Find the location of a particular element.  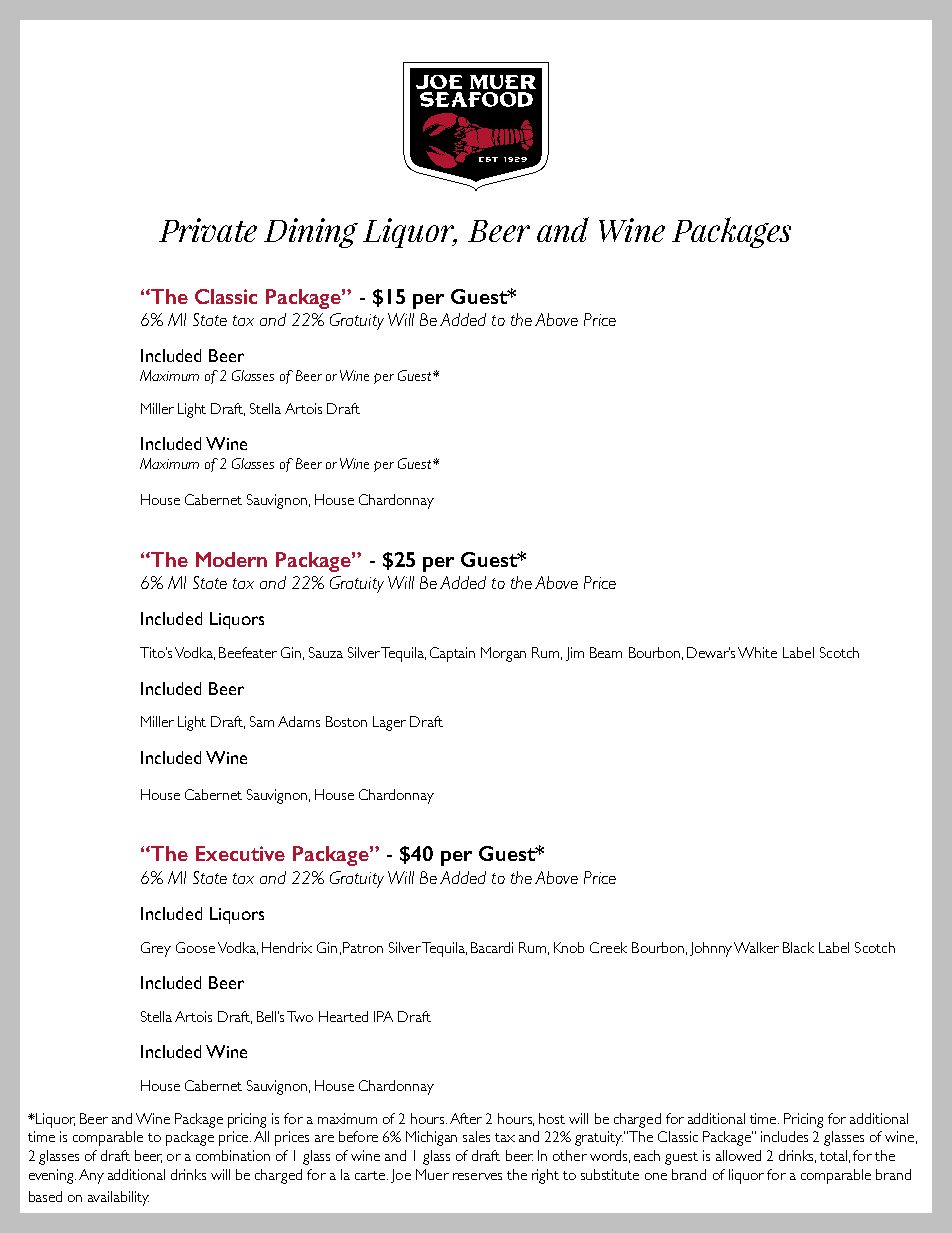

White is located at coordinates (757, 652).
